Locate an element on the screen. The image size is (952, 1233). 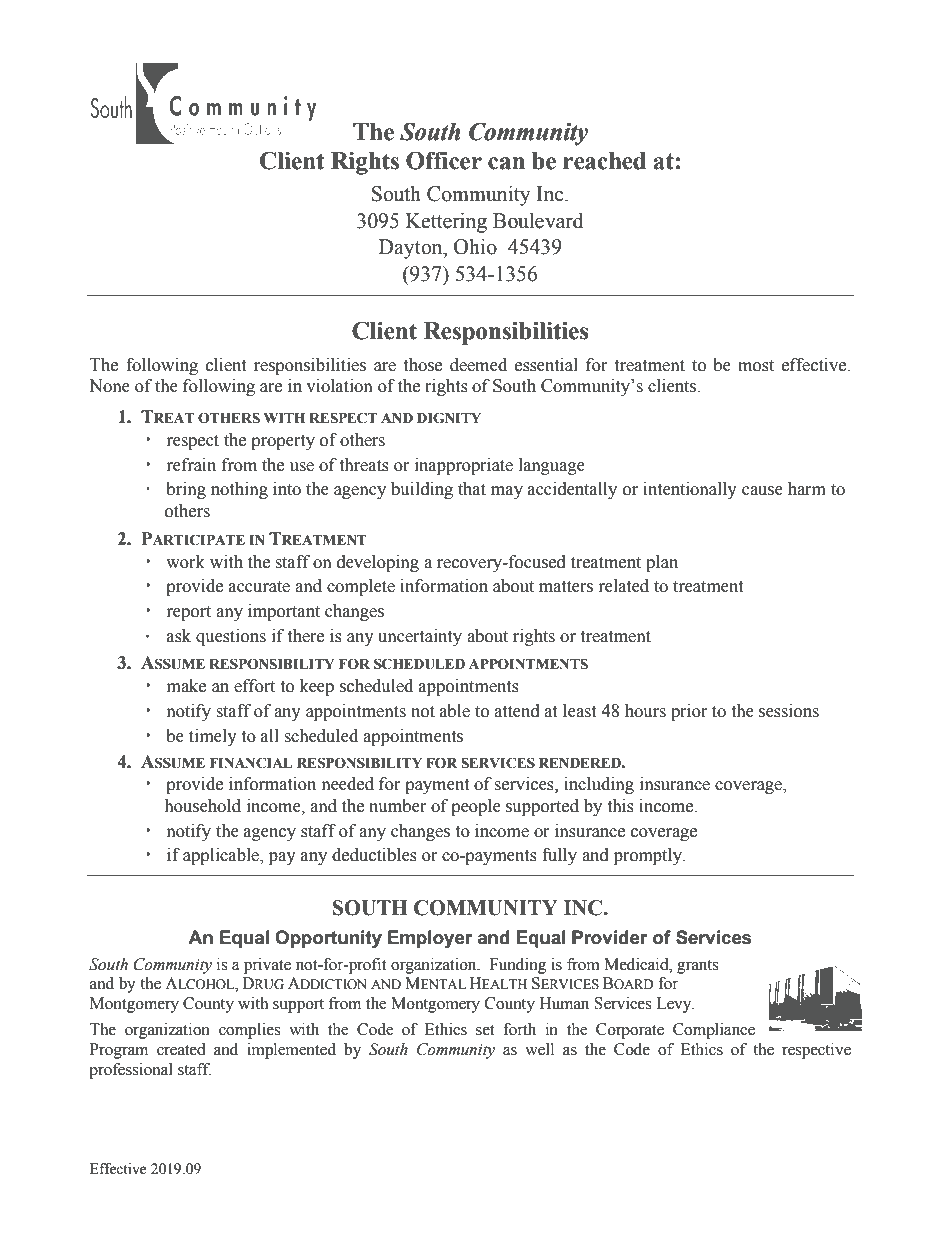
set is located at coordinates (485, 1030).
